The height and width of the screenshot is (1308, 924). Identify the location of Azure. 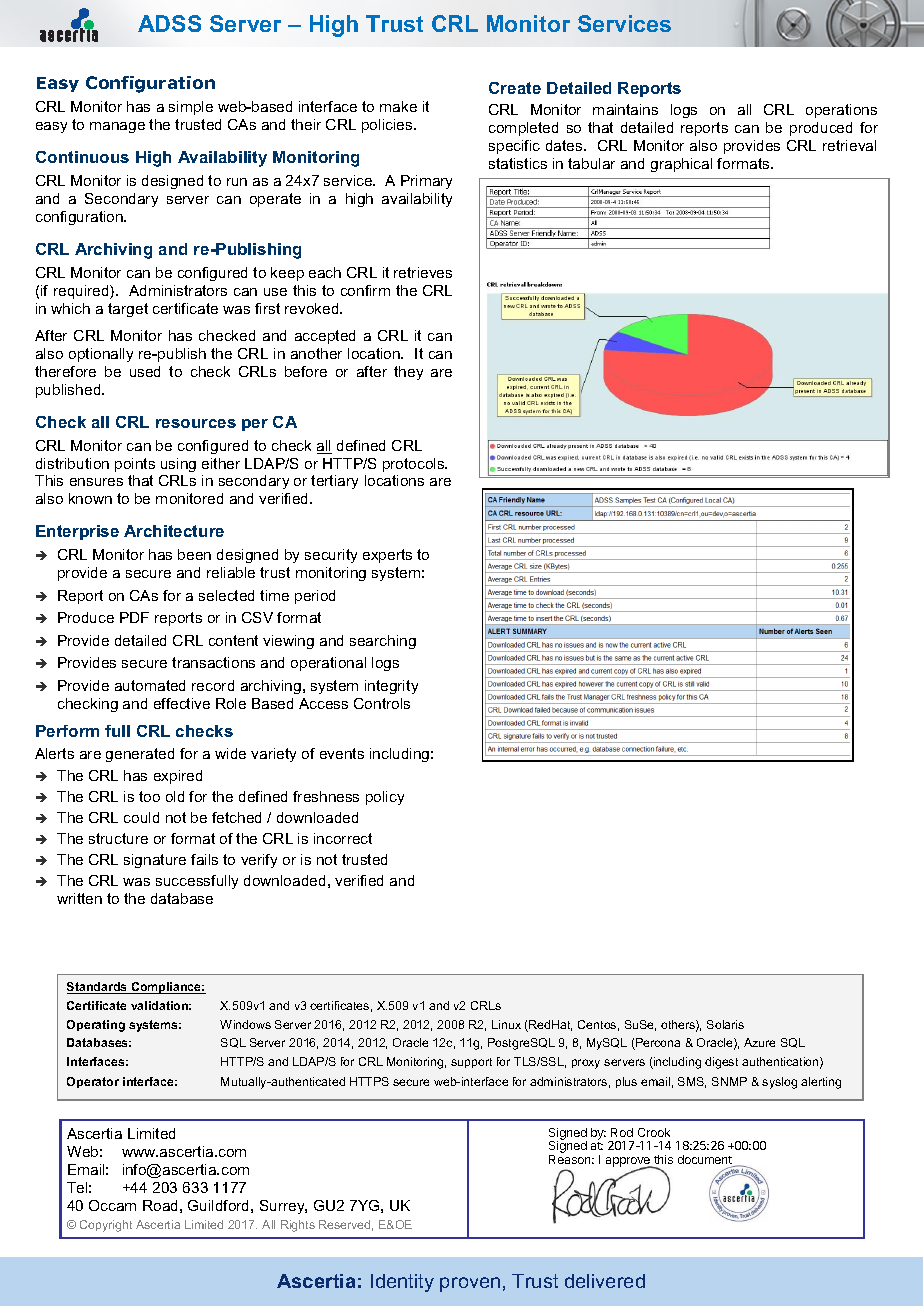
(759, 1042).
